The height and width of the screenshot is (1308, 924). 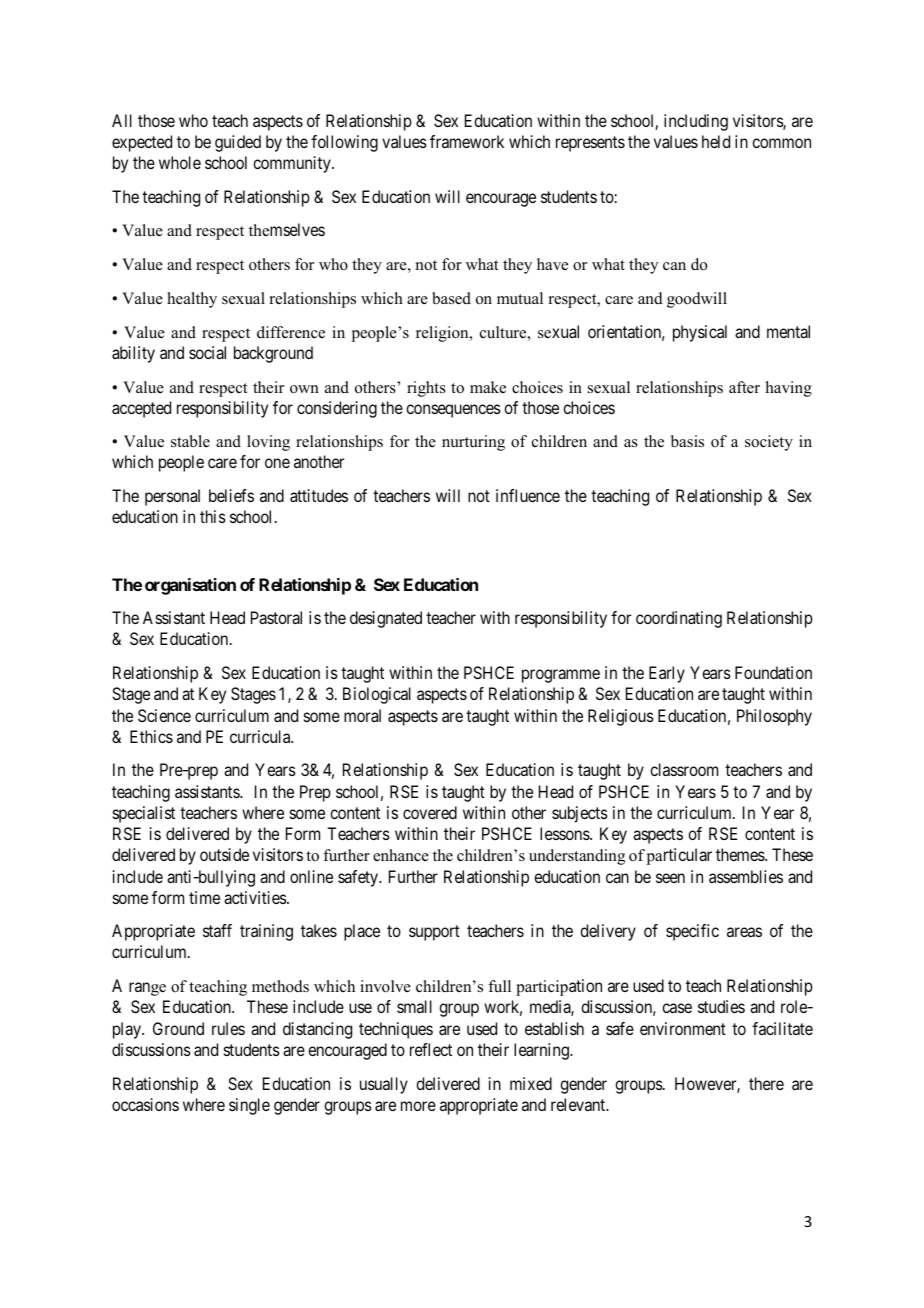 What do you see at coordinates (679, 619) in the screenshot?
I see `coordinating` at bounding box center [679, 619].
